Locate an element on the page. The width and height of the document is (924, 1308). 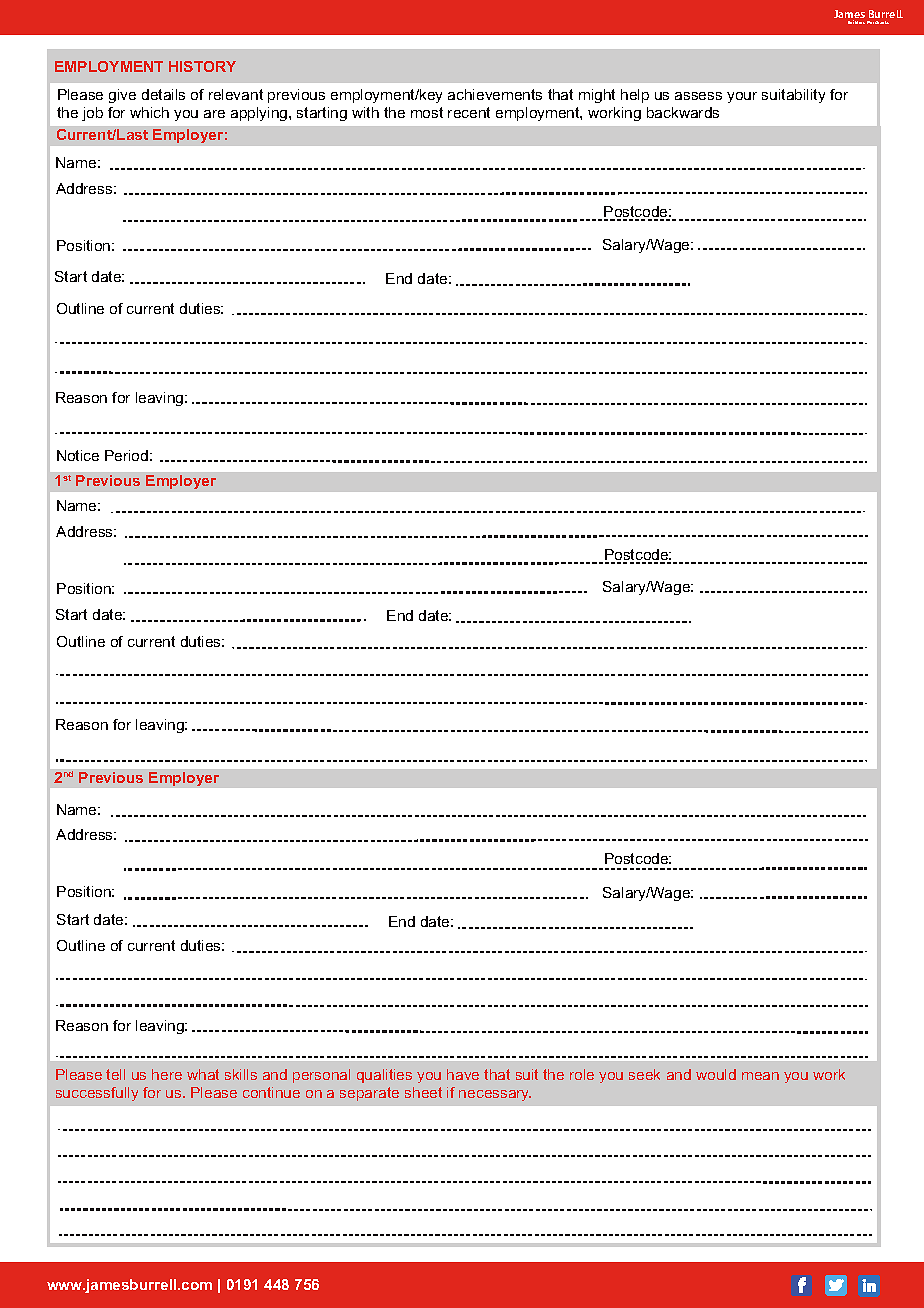
necessary is located at coordinates (495, 1095).
